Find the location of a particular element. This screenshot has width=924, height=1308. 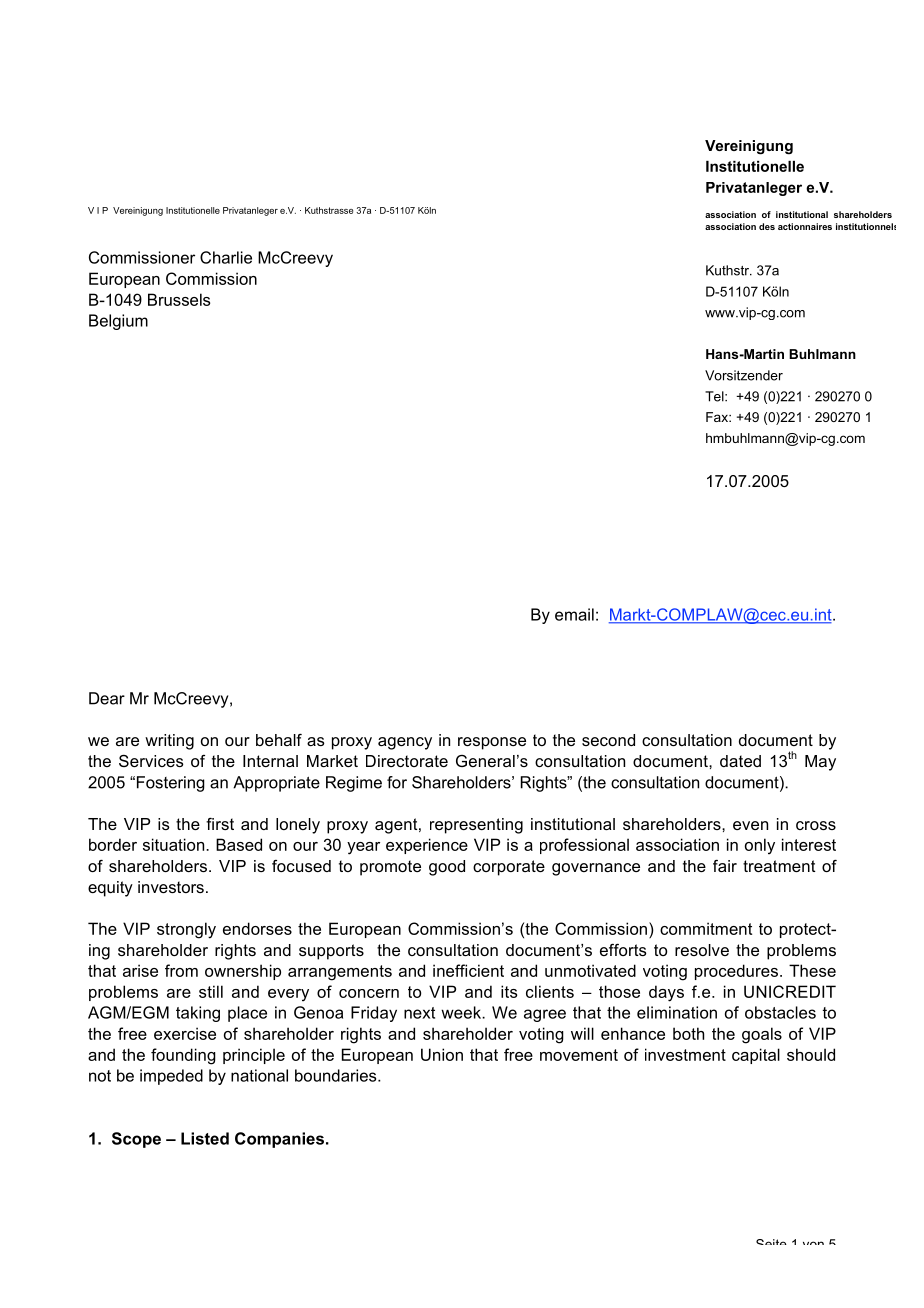

Brussels is located at coordinates (179, 299).
